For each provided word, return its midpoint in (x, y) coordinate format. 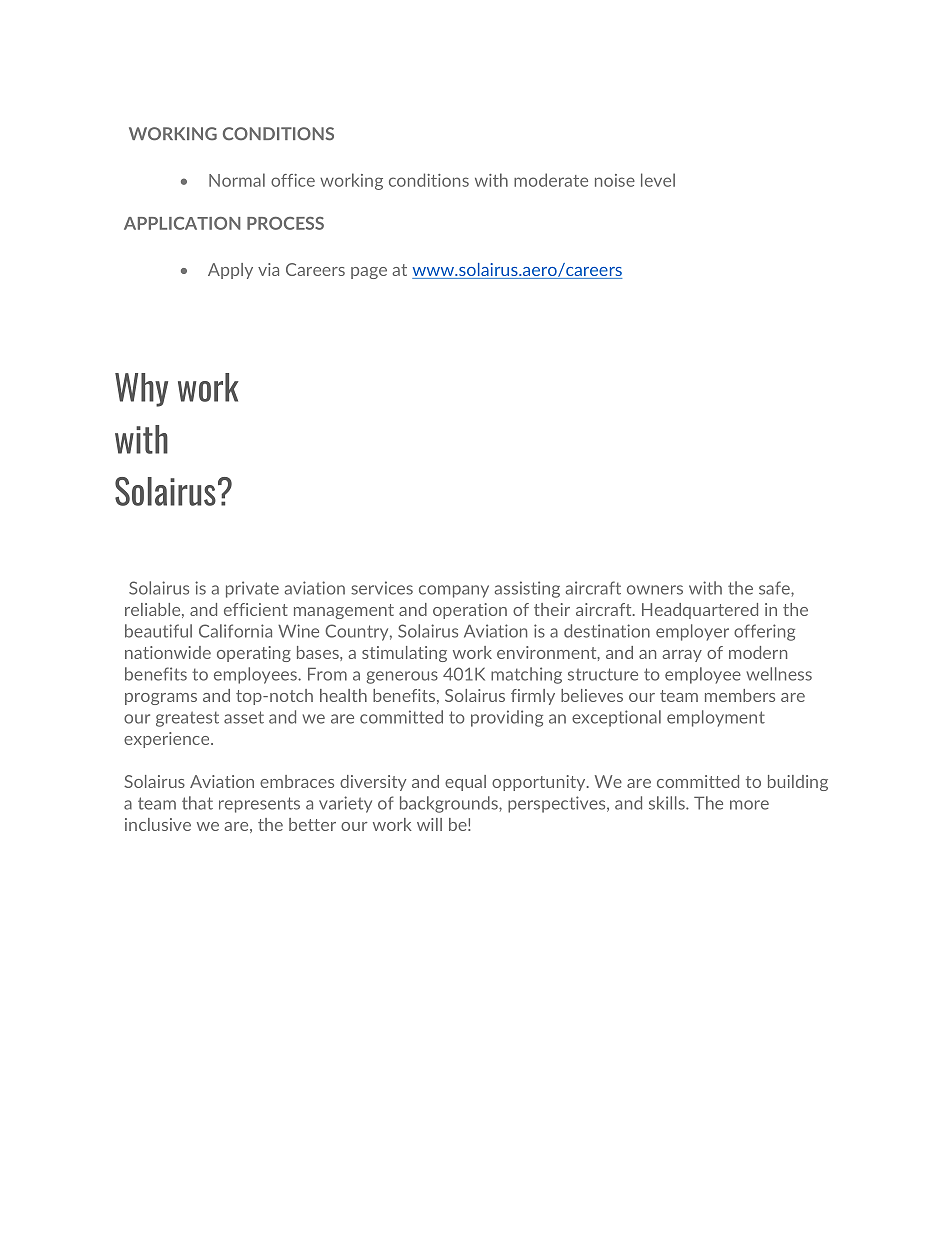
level (658, 180)
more (749, 805)
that (197, 803)
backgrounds (450, 804)
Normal (237, 180)
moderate (551, 180)
